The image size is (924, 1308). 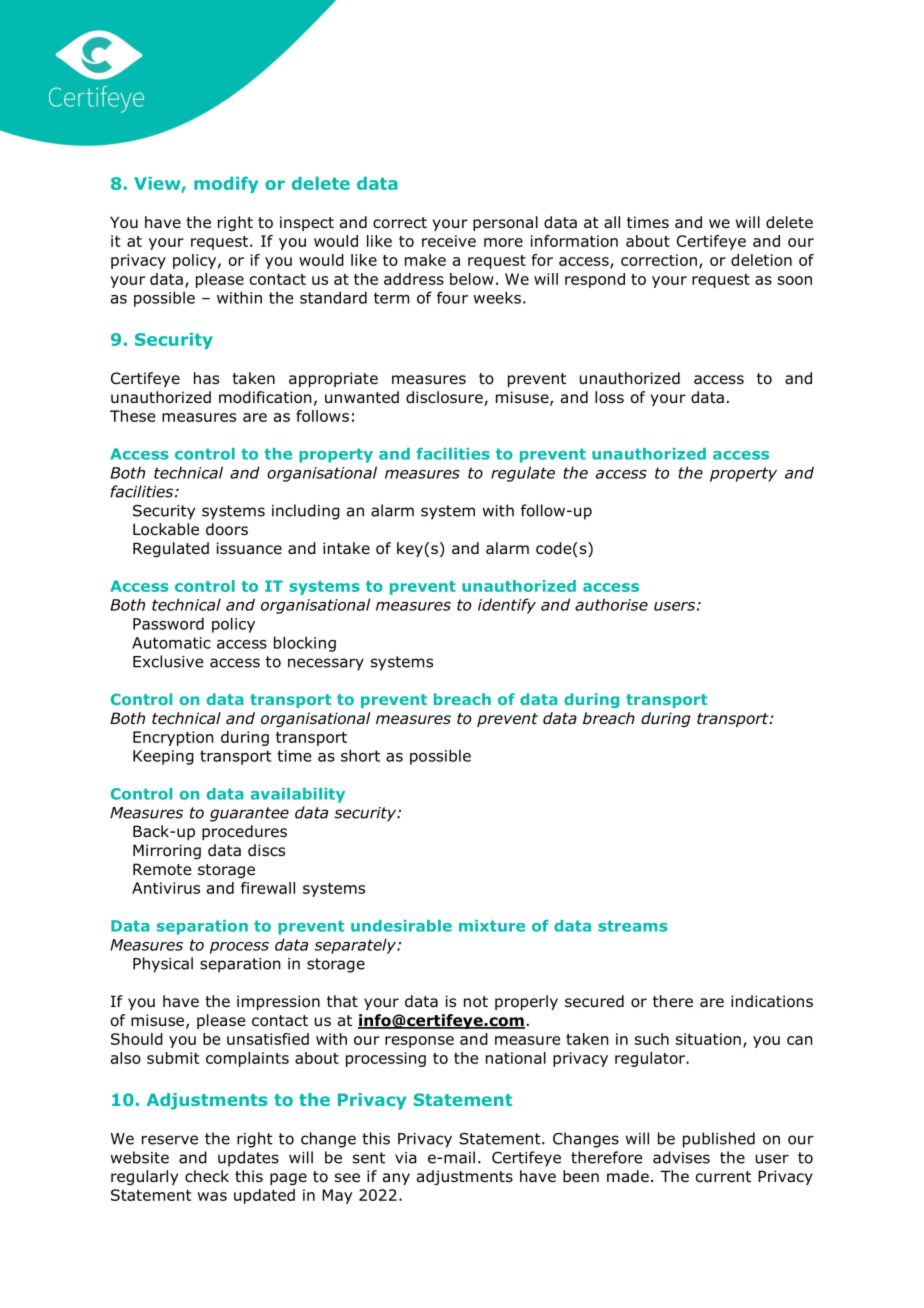 I want to click on via, so click(x=406, y=1158).
